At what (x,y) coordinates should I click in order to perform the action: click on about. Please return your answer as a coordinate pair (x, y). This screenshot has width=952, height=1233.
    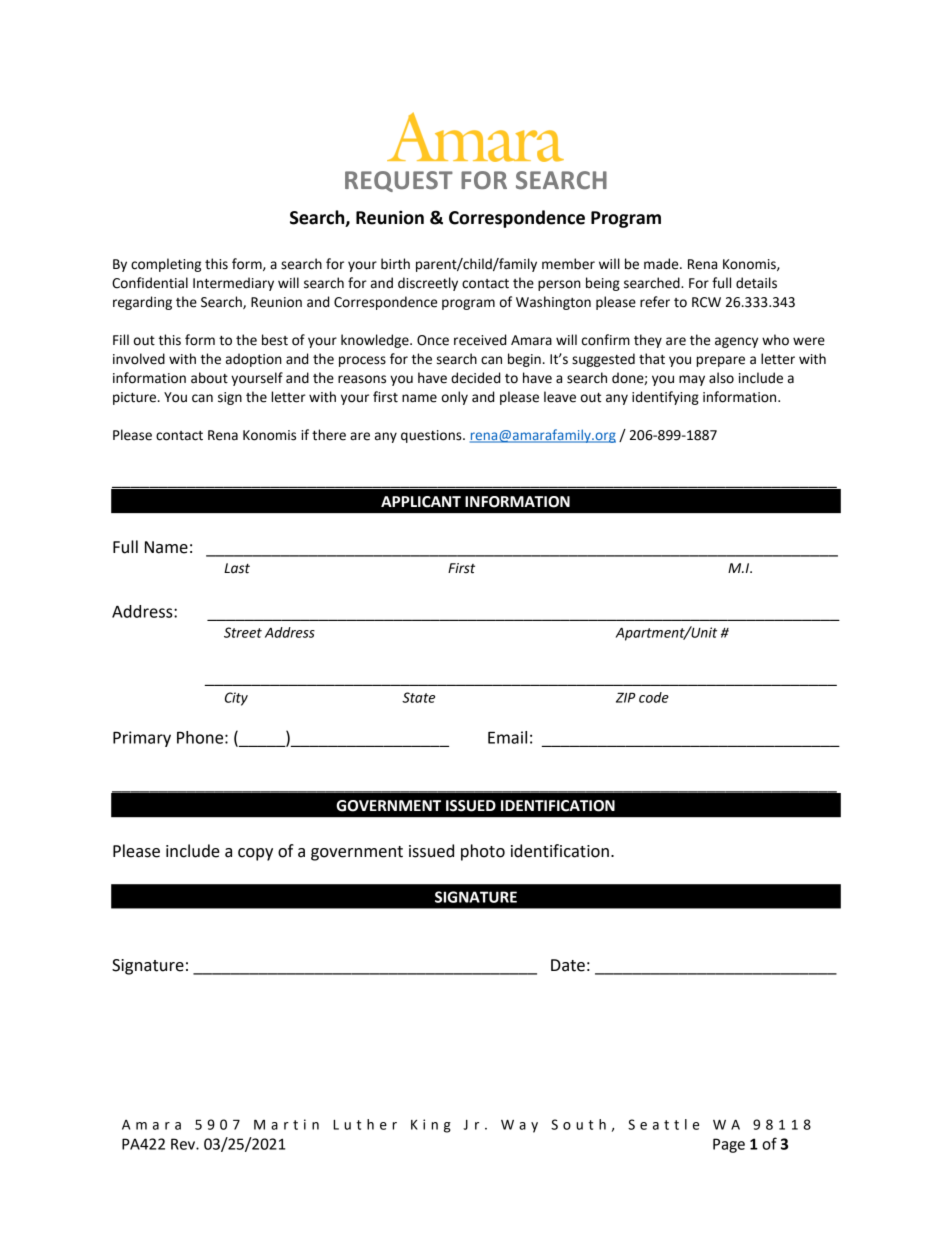
    Looking at the image, I should click on (209, 378).
